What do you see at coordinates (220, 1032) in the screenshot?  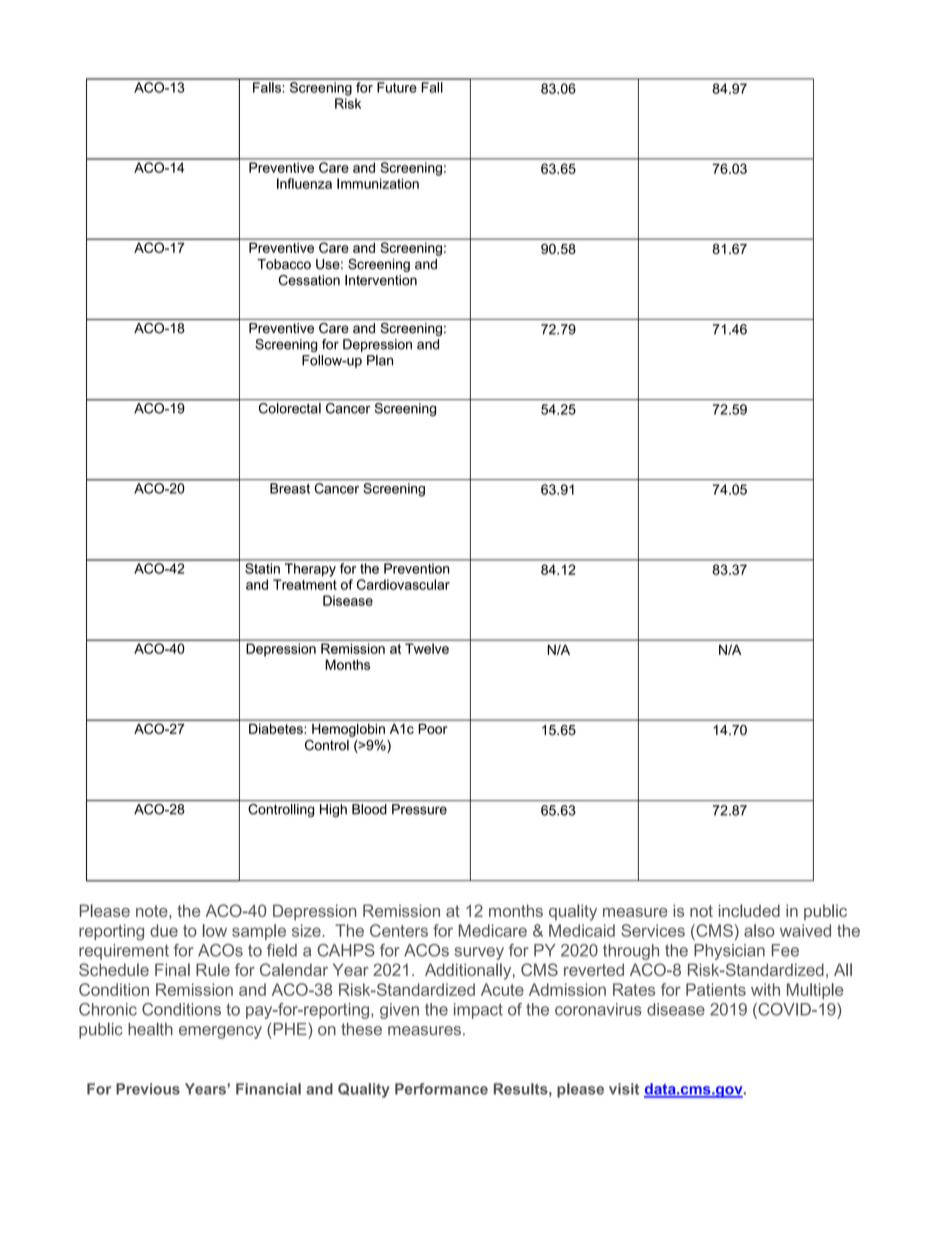 I see `emergency` at bounding box center [220, 1032].
